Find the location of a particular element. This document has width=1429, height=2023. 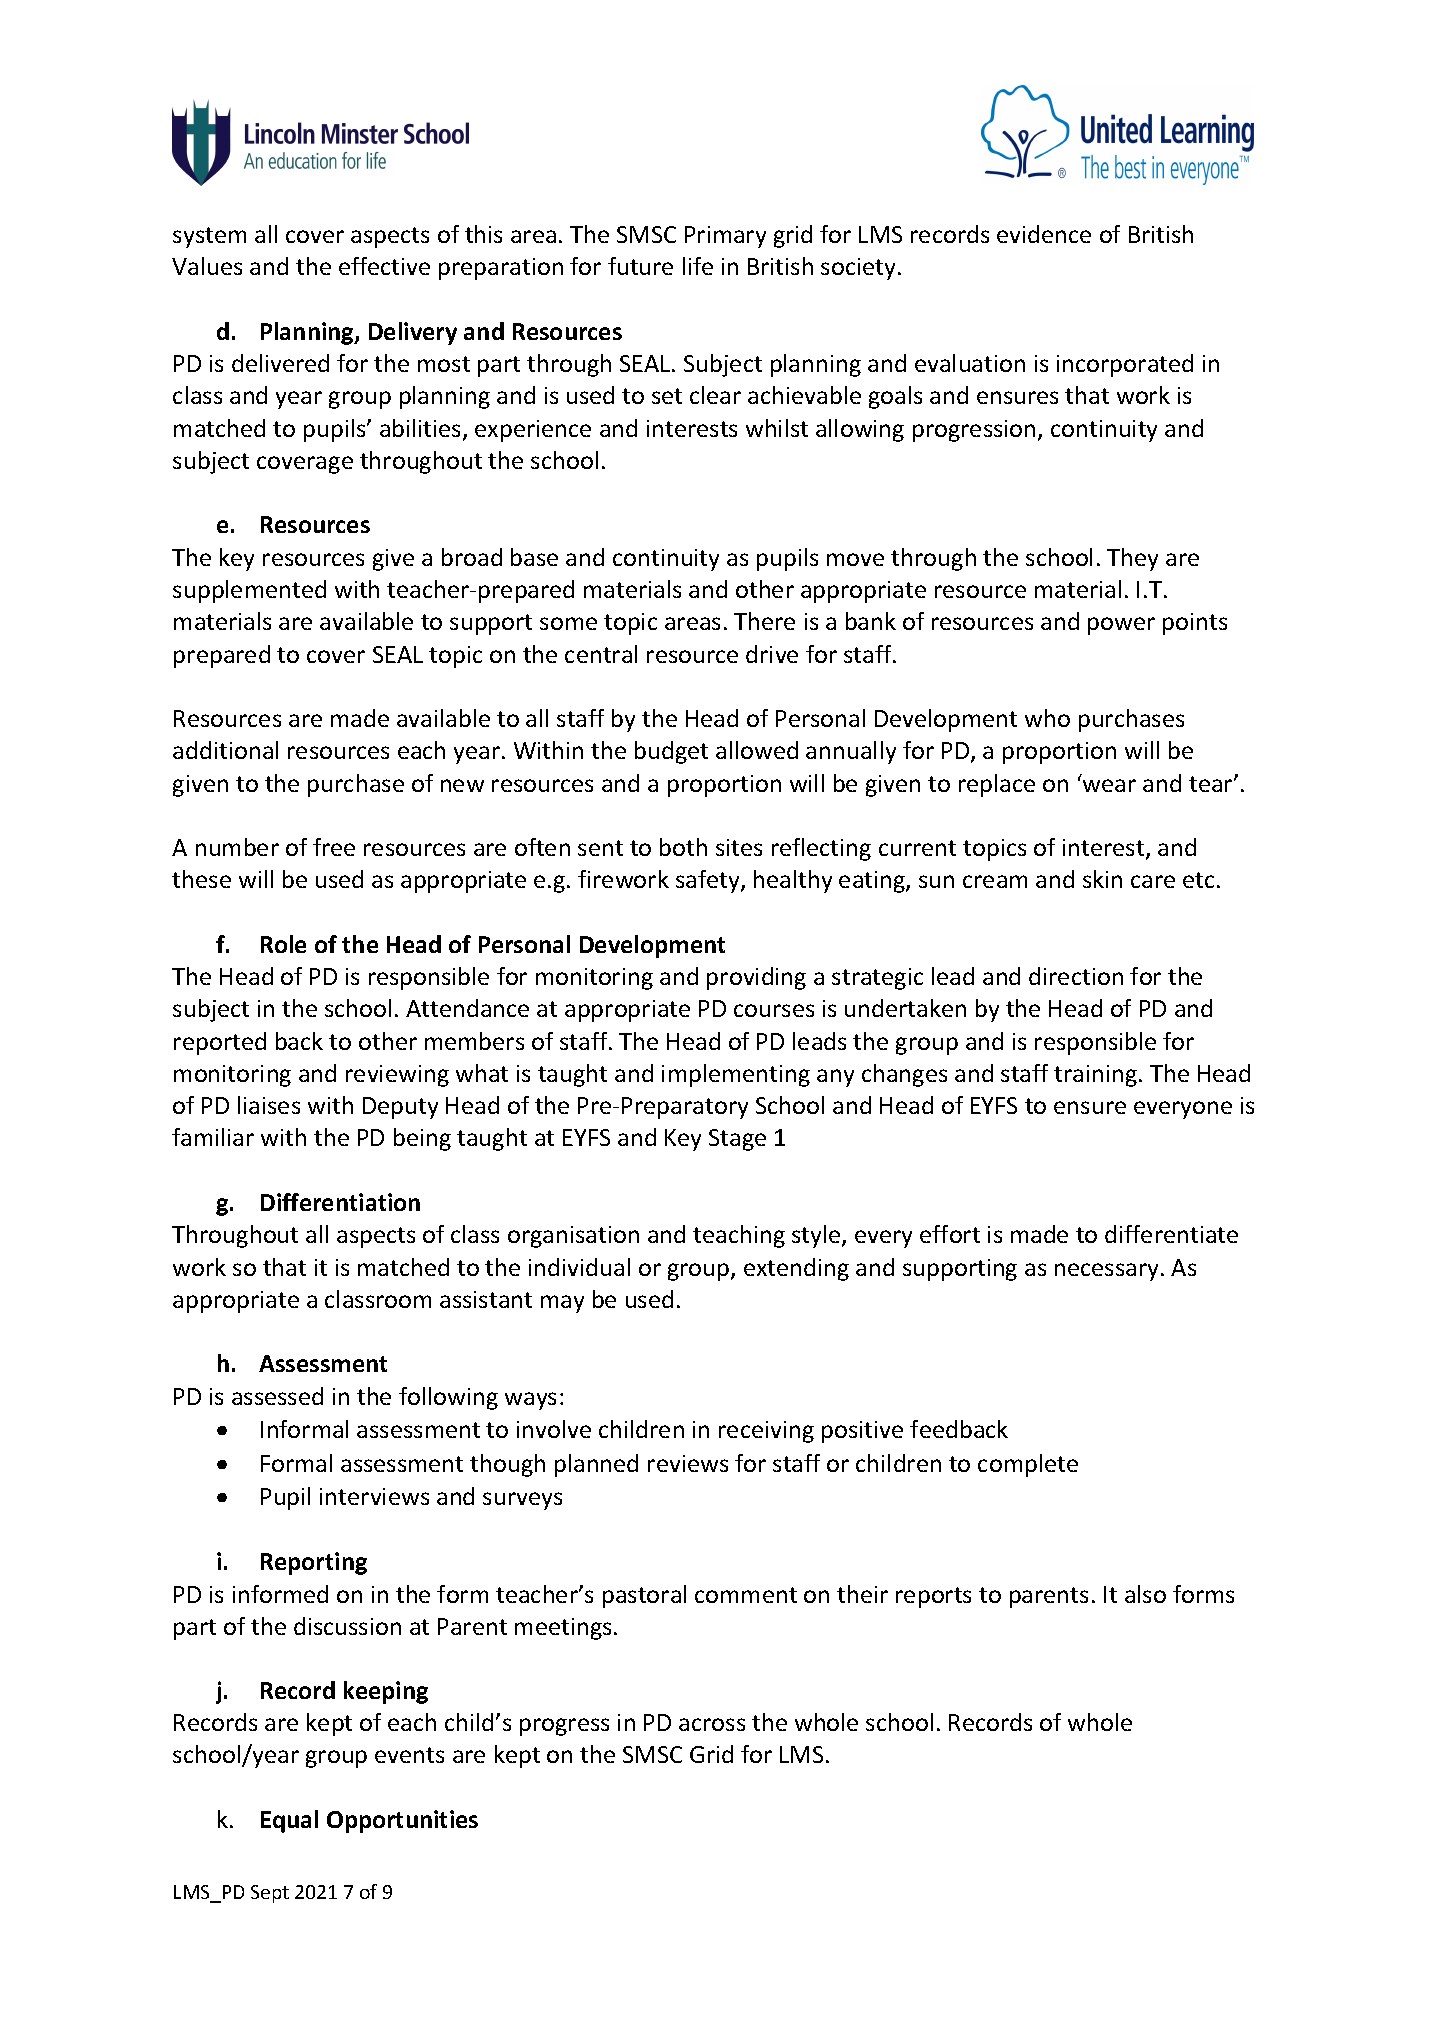

evidence is located at coordinates (1044, 234).
